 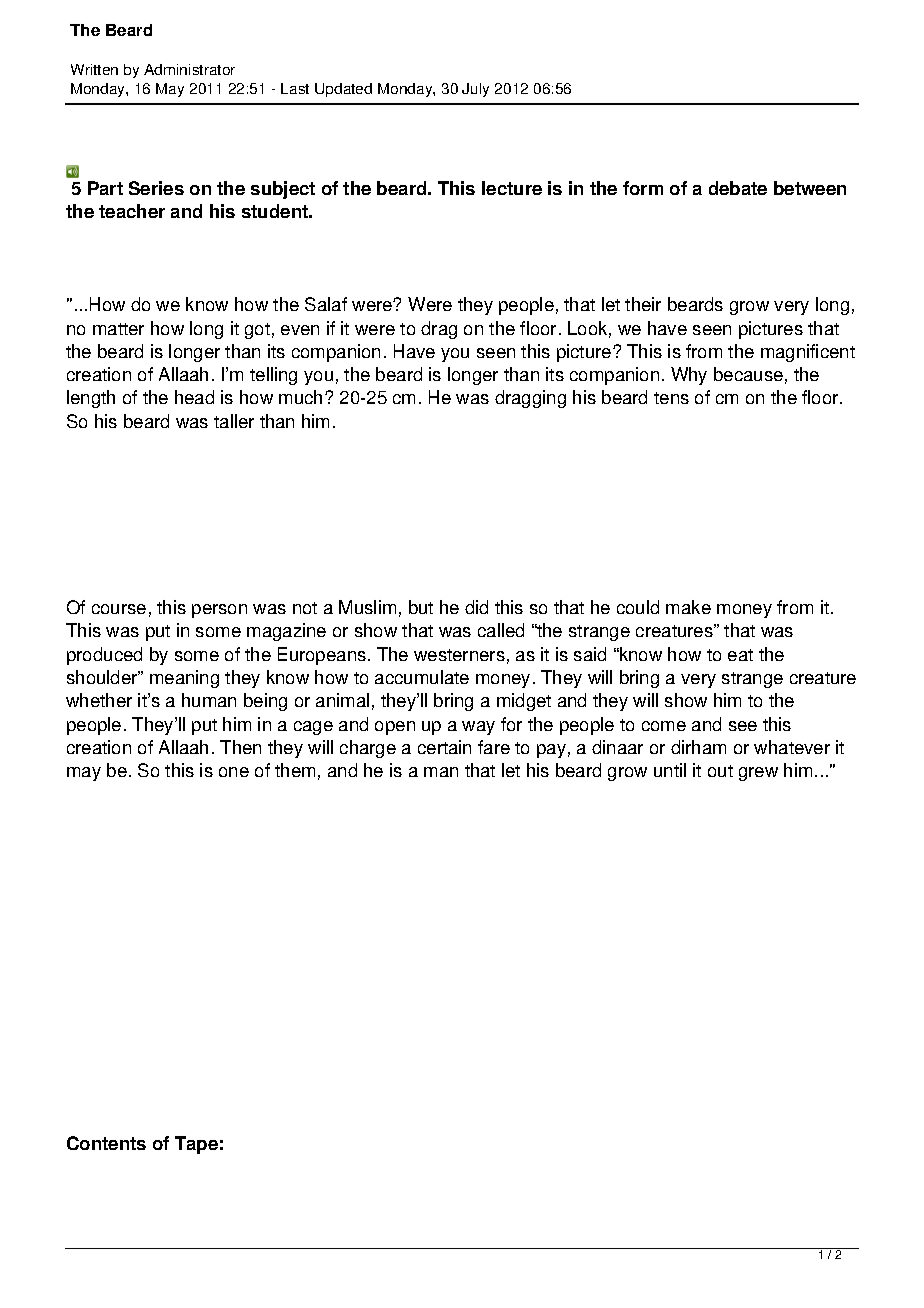 What do you see at coordinates (758, 774) in the image?
I see `grew` at bounding box center [758, 774].
